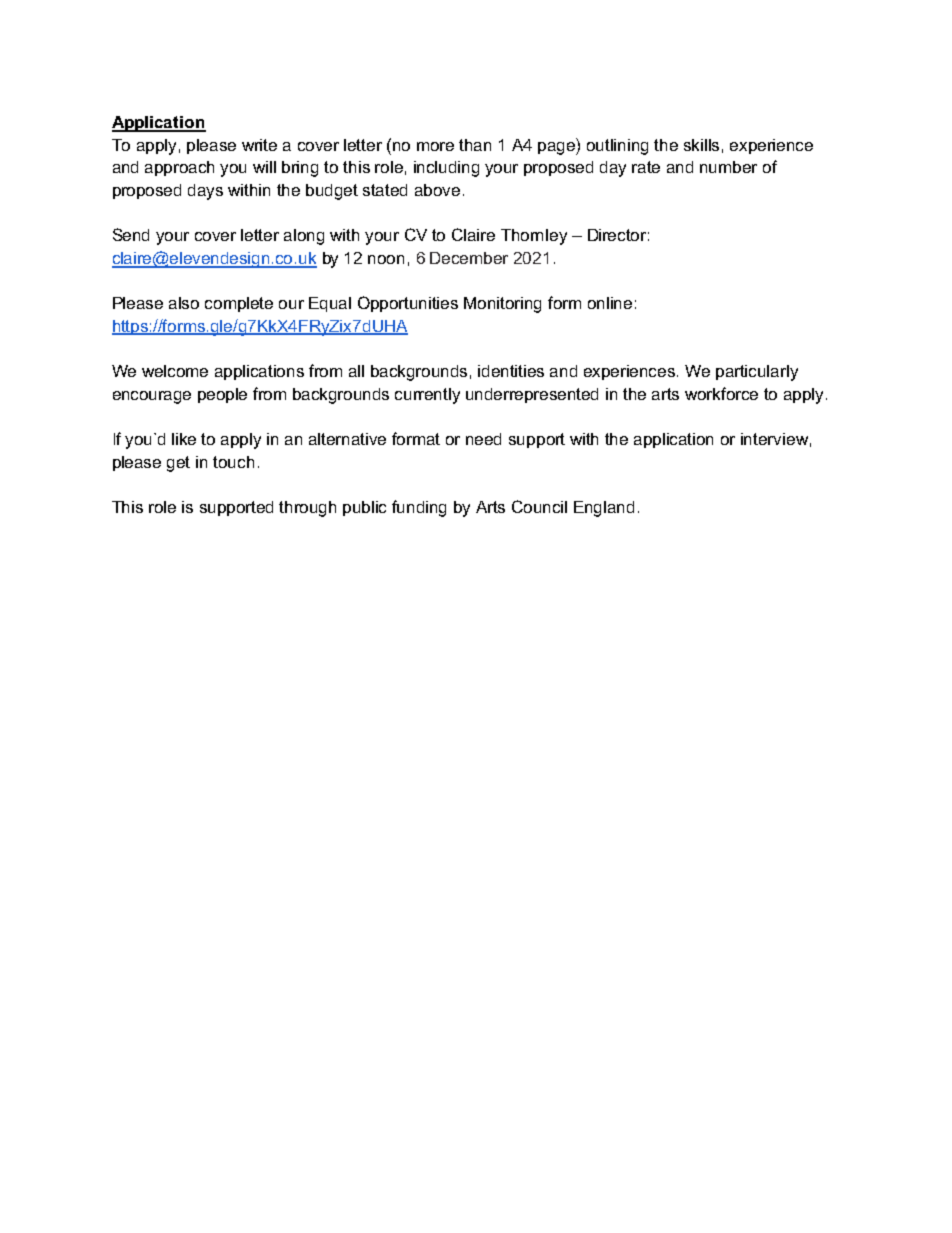 This screenshot has width=952, height=1233. I want to click on rate, so click(646, 167).
